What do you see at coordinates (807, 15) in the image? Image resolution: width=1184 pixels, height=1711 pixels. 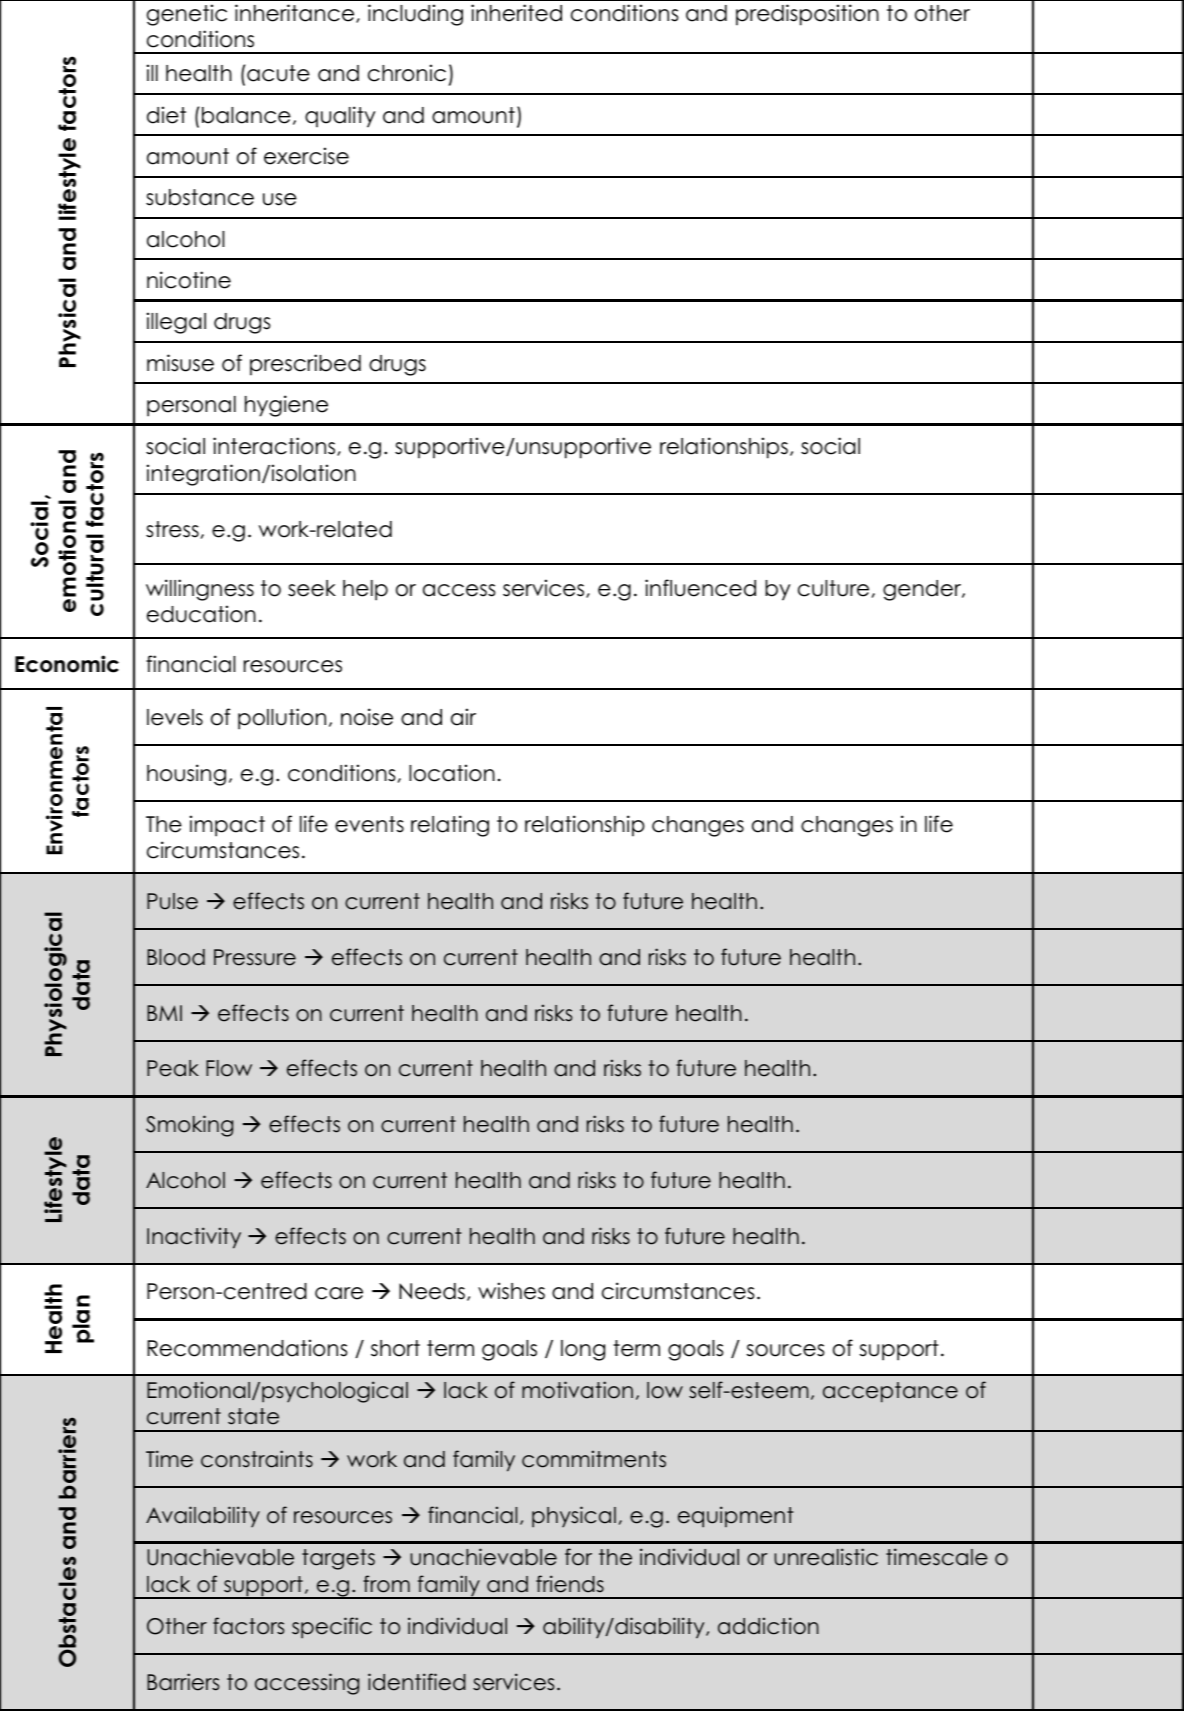 I see `predisposition` at bounding box center [807, 15].
